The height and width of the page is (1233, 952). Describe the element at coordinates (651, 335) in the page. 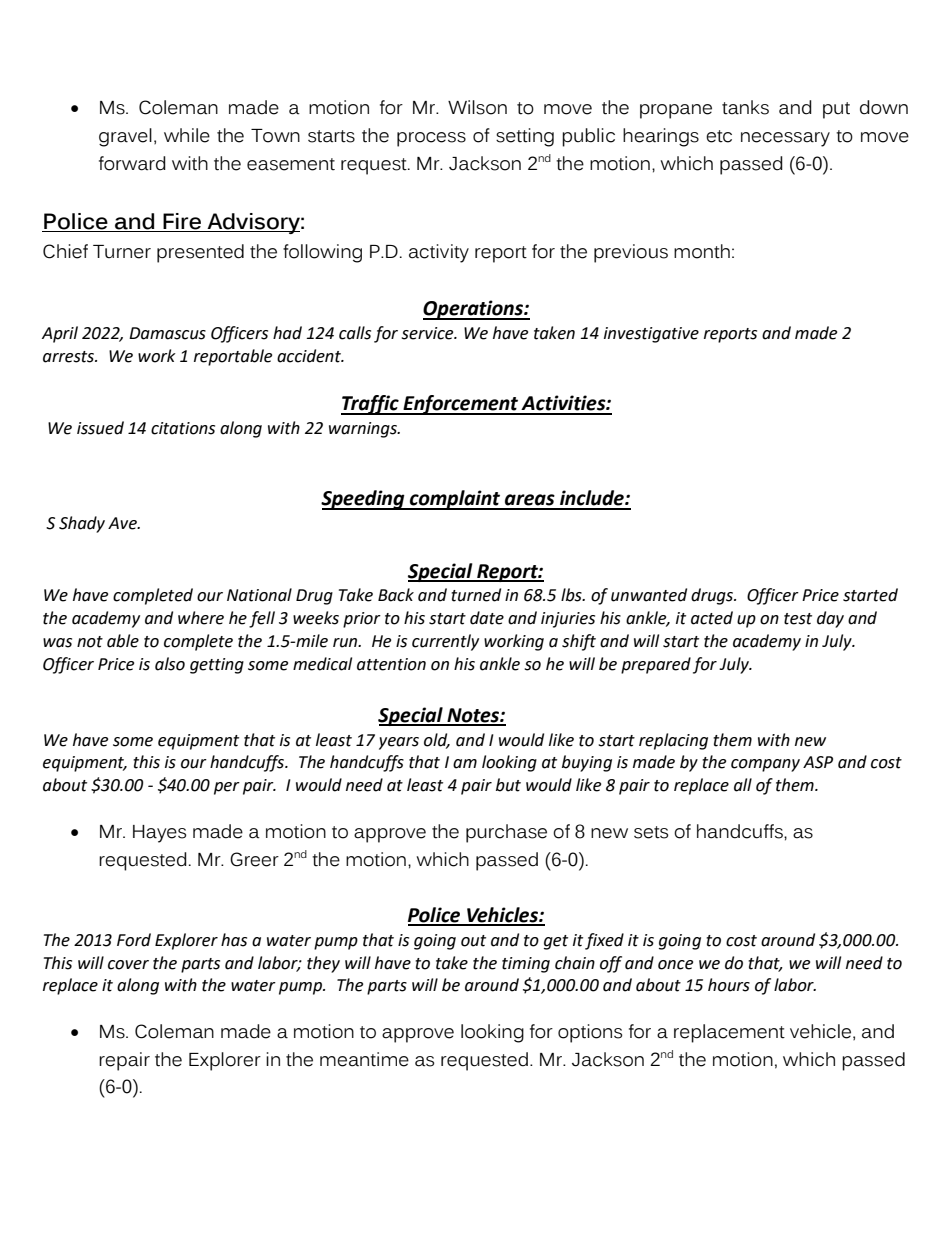

I see `investigative` at that location.
